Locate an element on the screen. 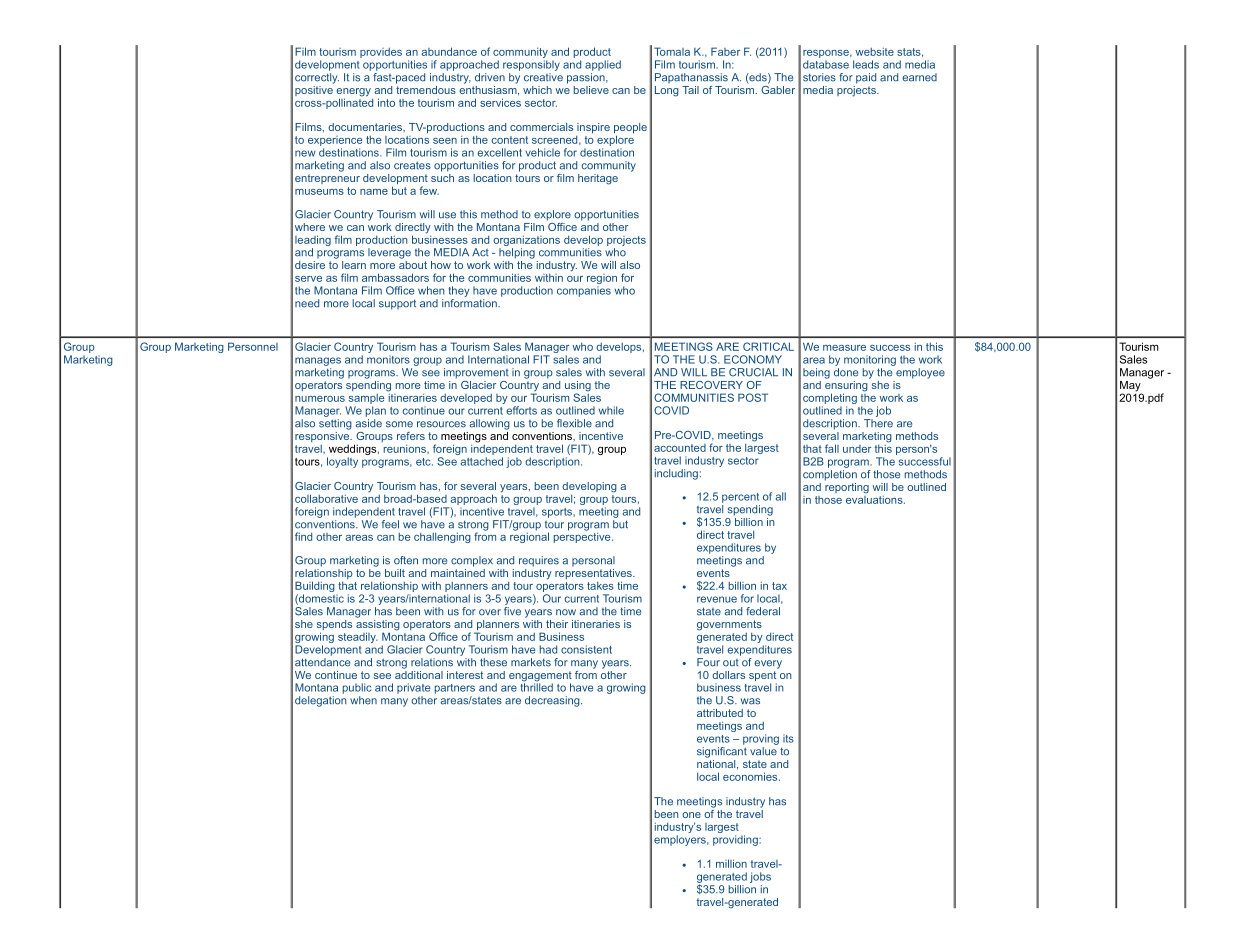  providing is located at coordinates (736, 840).
